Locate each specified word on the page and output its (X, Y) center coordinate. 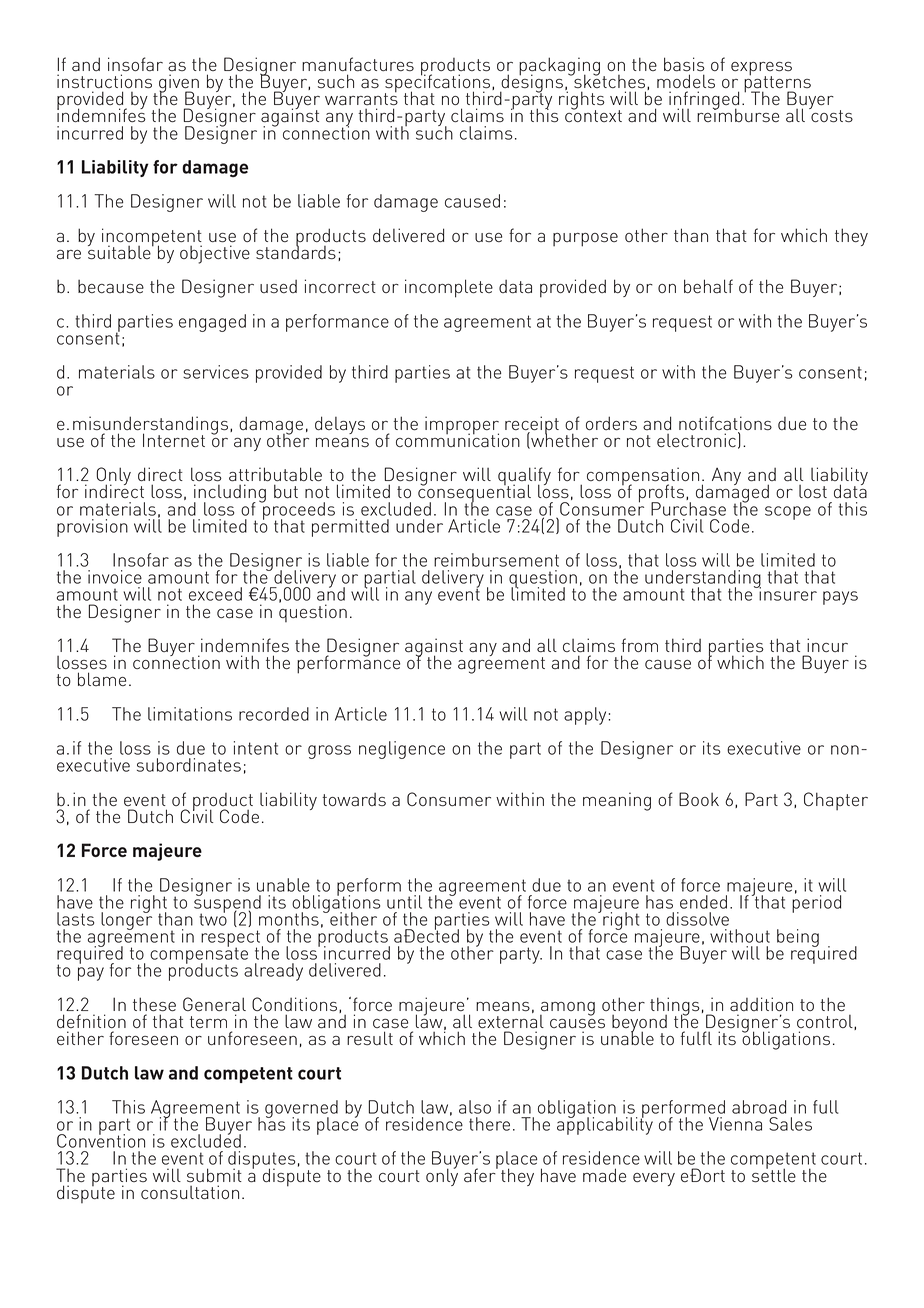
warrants (361, 98)
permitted (350, 528)
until (404, 902)
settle (774, 1174)
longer (126, 920)
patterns (777, 84)
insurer (787, 593)
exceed (215, 594)
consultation (190, 1192)
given (179, 84)
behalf (708, 286)
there (489, 1124)
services (216, 372)
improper (462, 426)
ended (703, 902)
